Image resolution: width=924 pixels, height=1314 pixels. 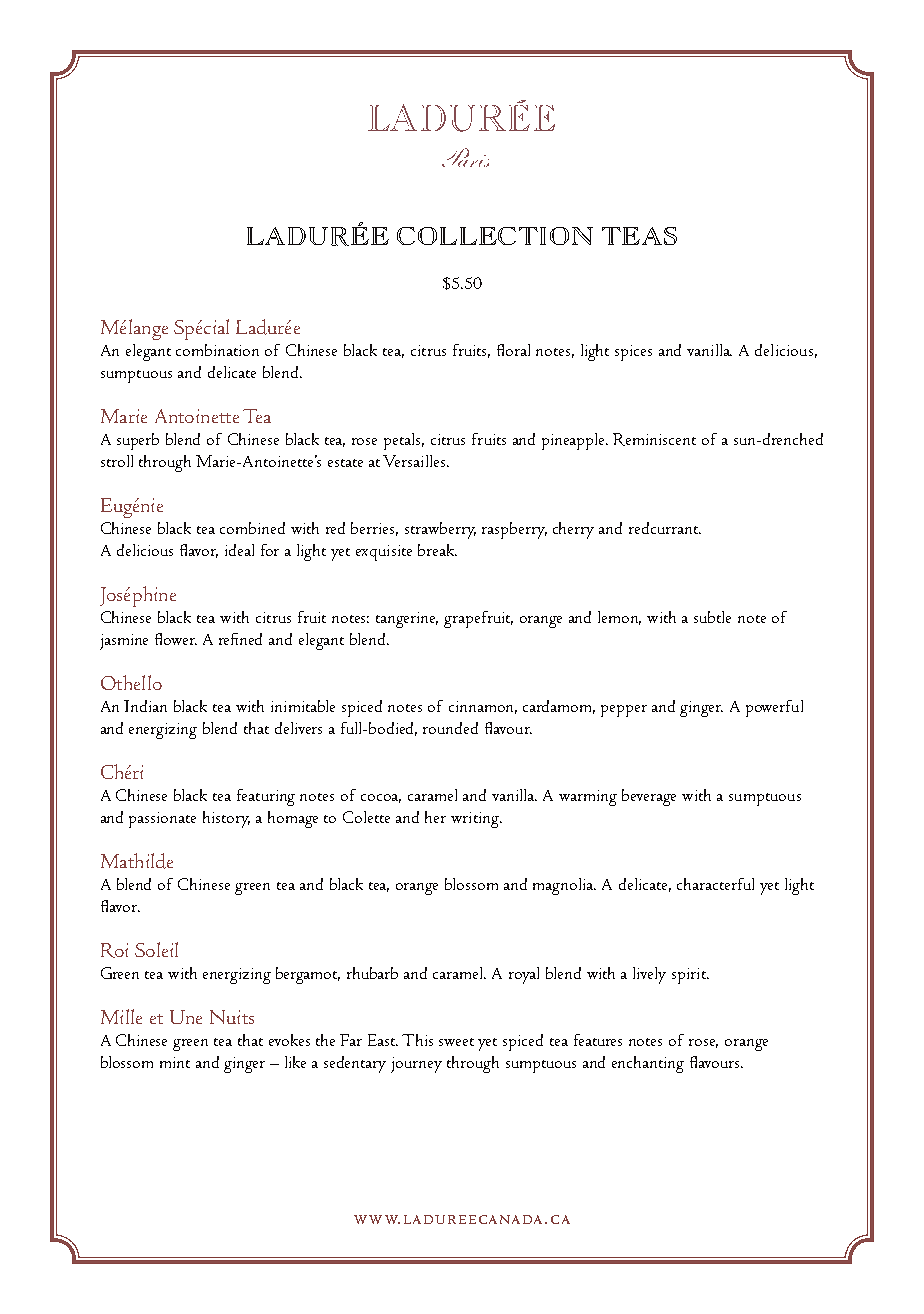 I want to click on Une, so click(x=186, y=1017).
